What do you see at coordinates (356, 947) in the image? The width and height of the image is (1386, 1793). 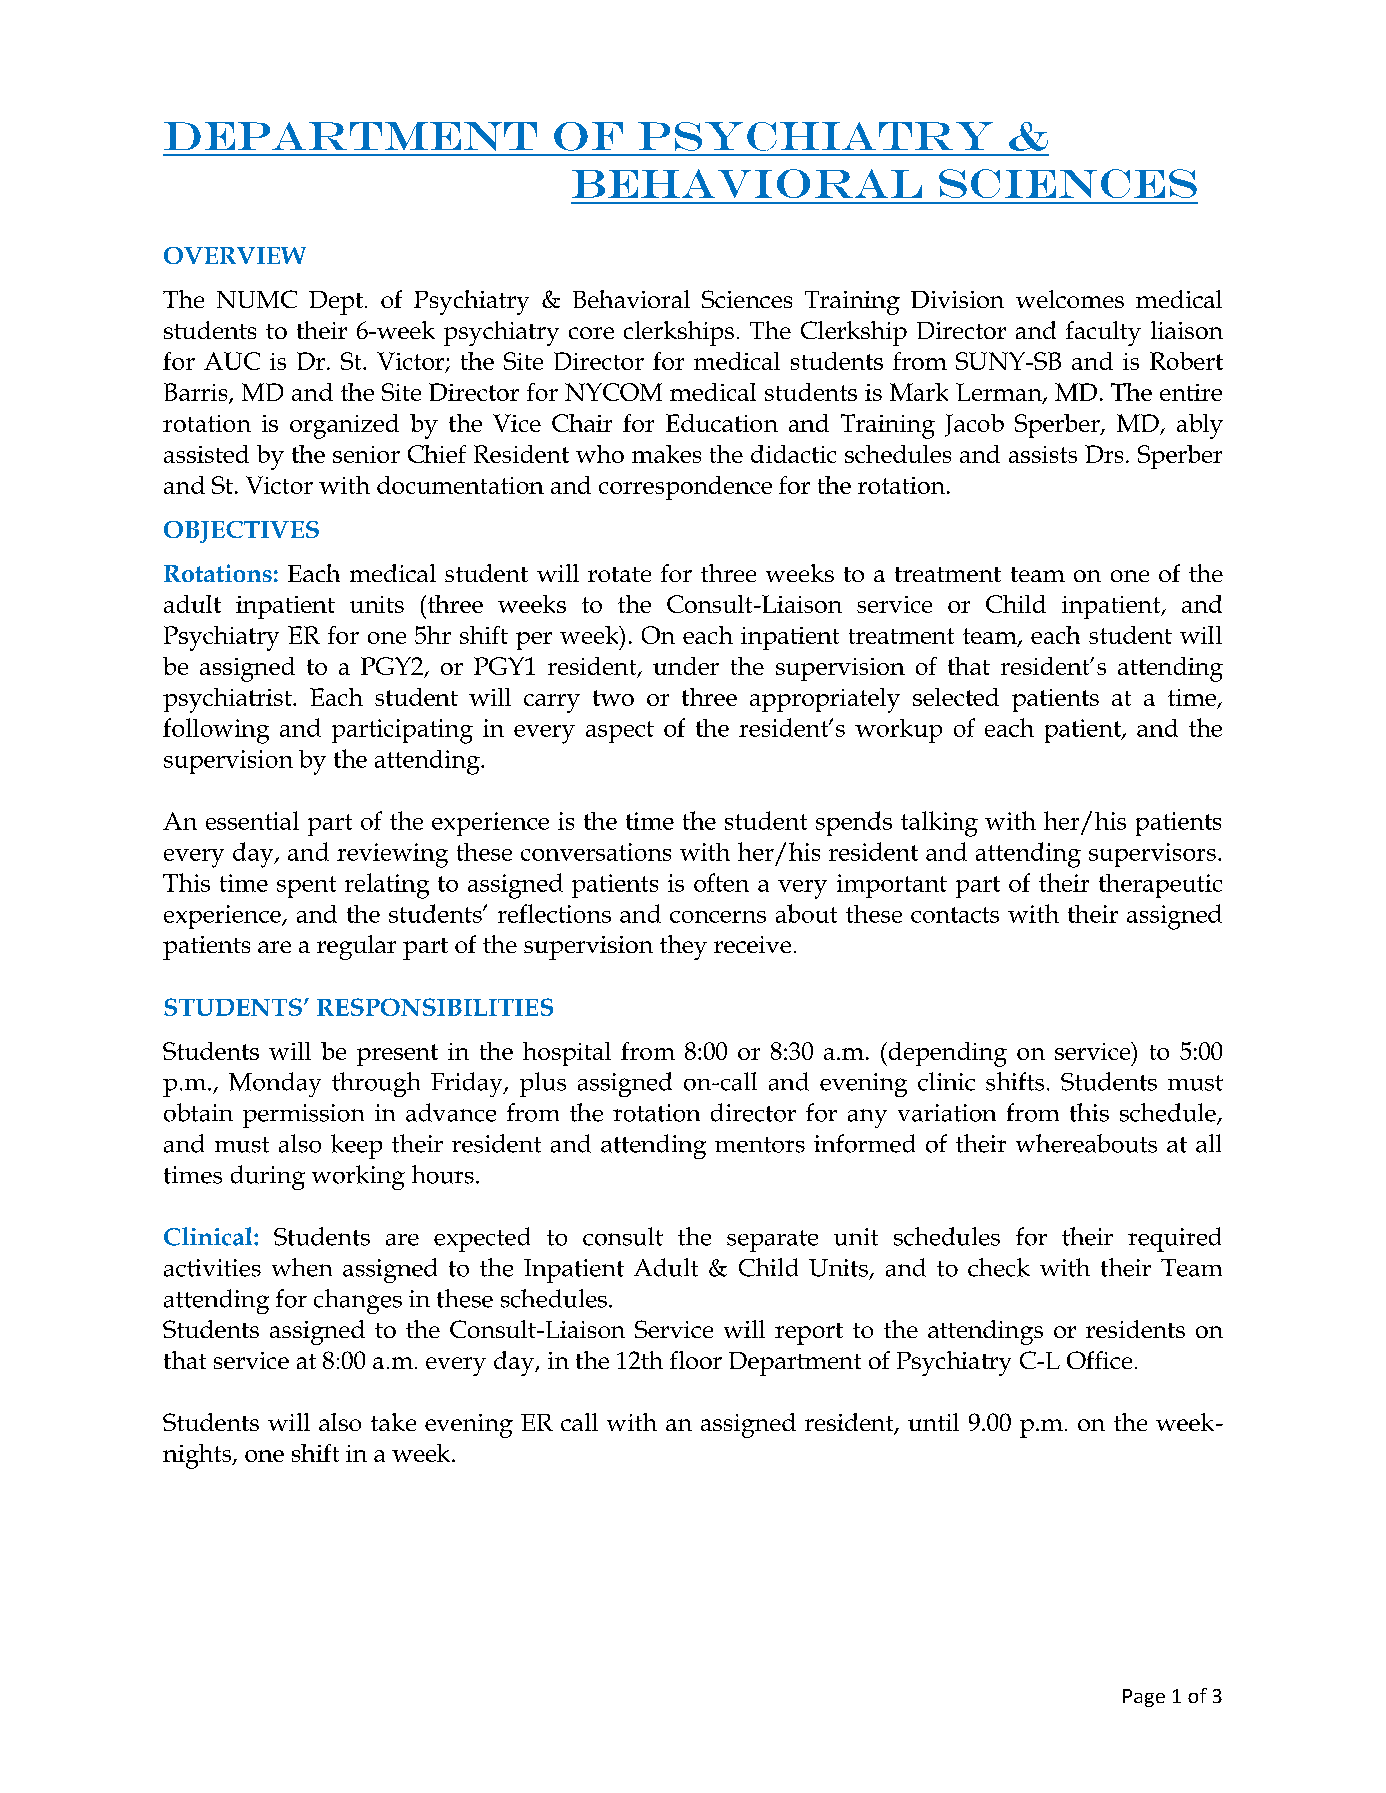 I see `regular` at bounding box center [356, 947].
